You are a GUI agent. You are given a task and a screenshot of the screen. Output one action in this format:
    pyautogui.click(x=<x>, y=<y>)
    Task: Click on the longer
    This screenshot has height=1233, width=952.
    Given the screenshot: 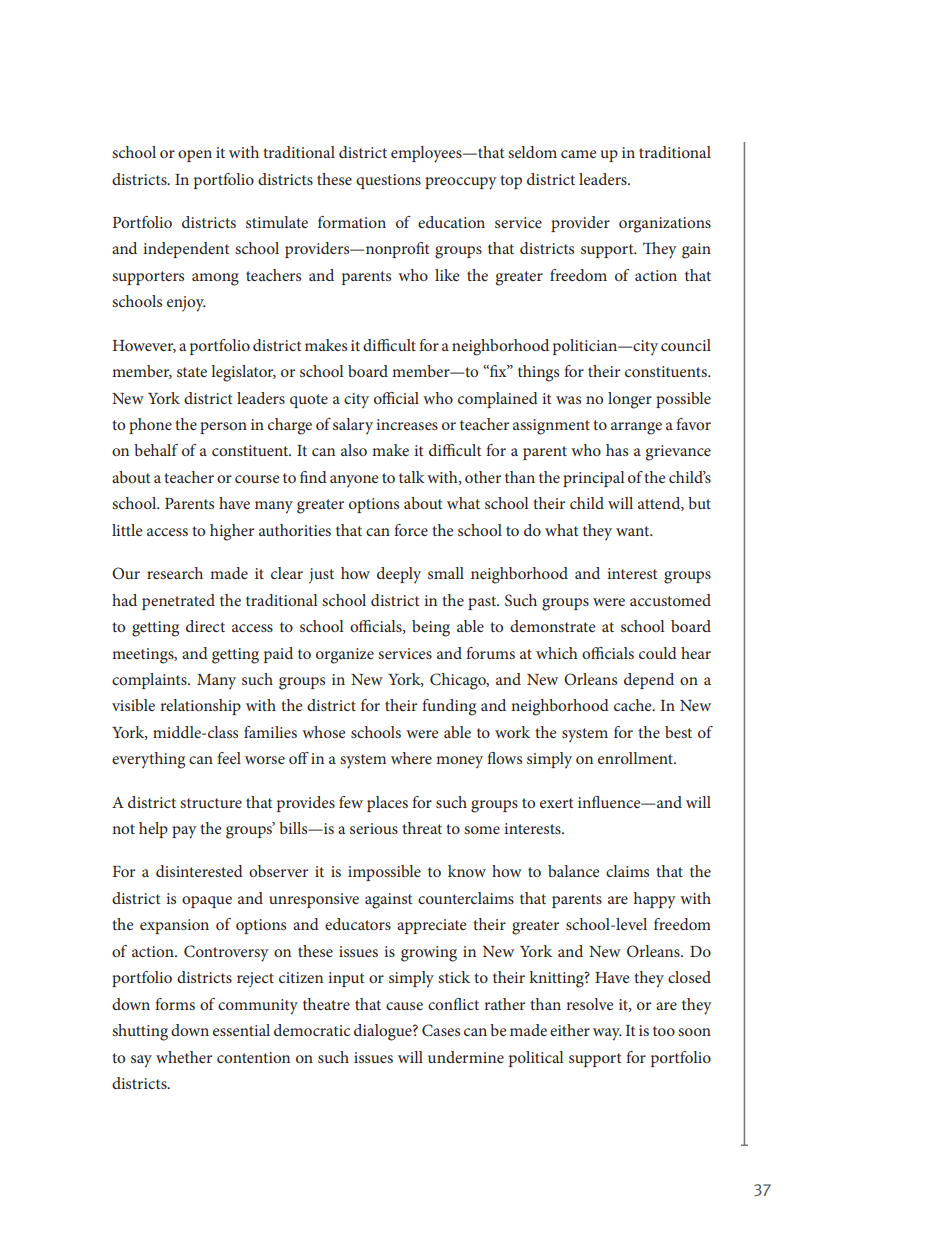 What is the action you would take?
    pyautogui.click(x=630, y=400)
